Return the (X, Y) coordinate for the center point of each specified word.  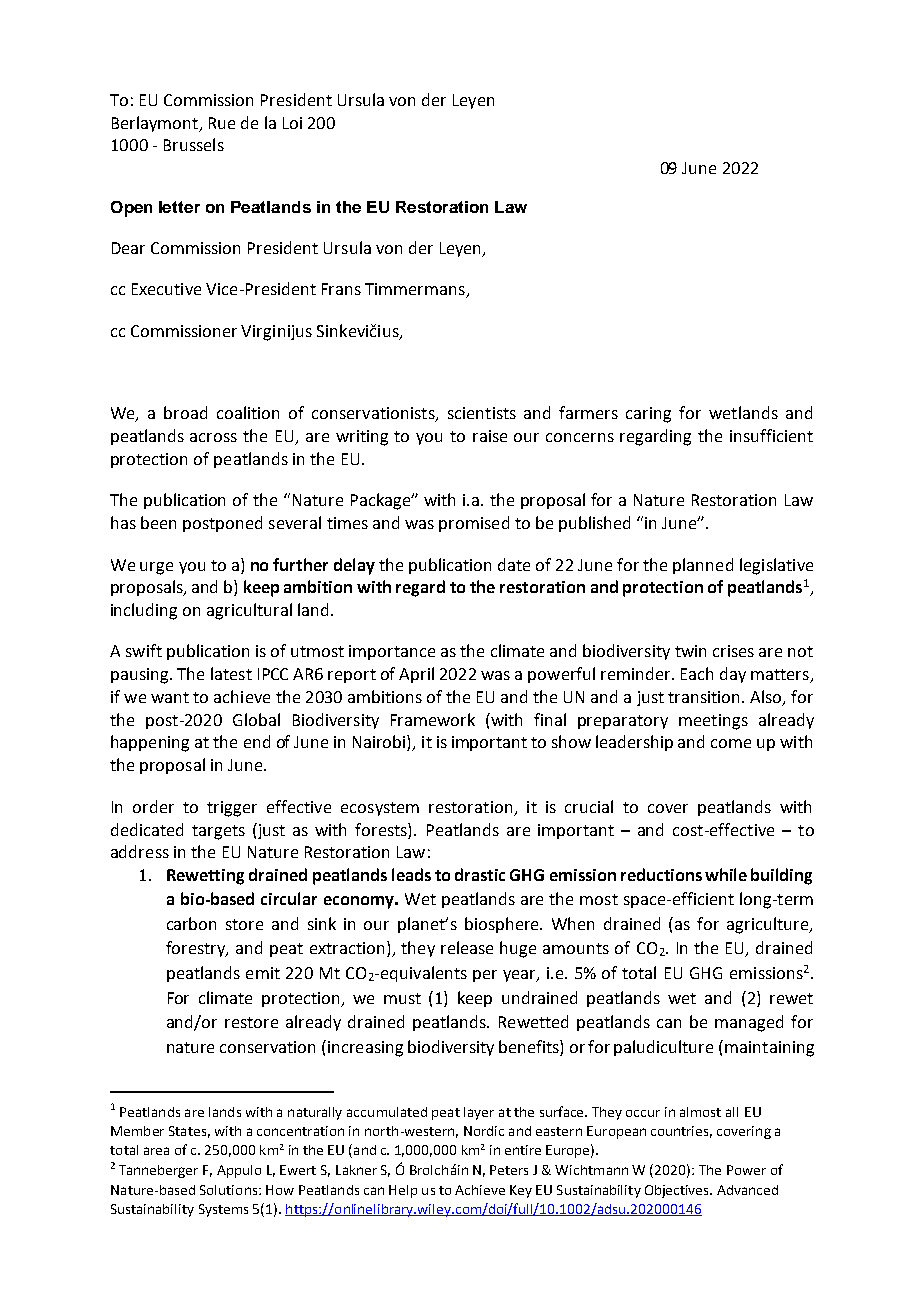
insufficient (771, 435)
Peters (509, 1170)
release (467, 947)
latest (231, 673)
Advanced (747, 1190)
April (416, 675)
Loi (292, 123)
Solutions (230, 1190)
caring (648, 415)
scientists (482, 413)
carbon (191, 923)
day (733, 675)
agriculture (768, 925)
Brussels (194, 144)
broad (185, 412)
